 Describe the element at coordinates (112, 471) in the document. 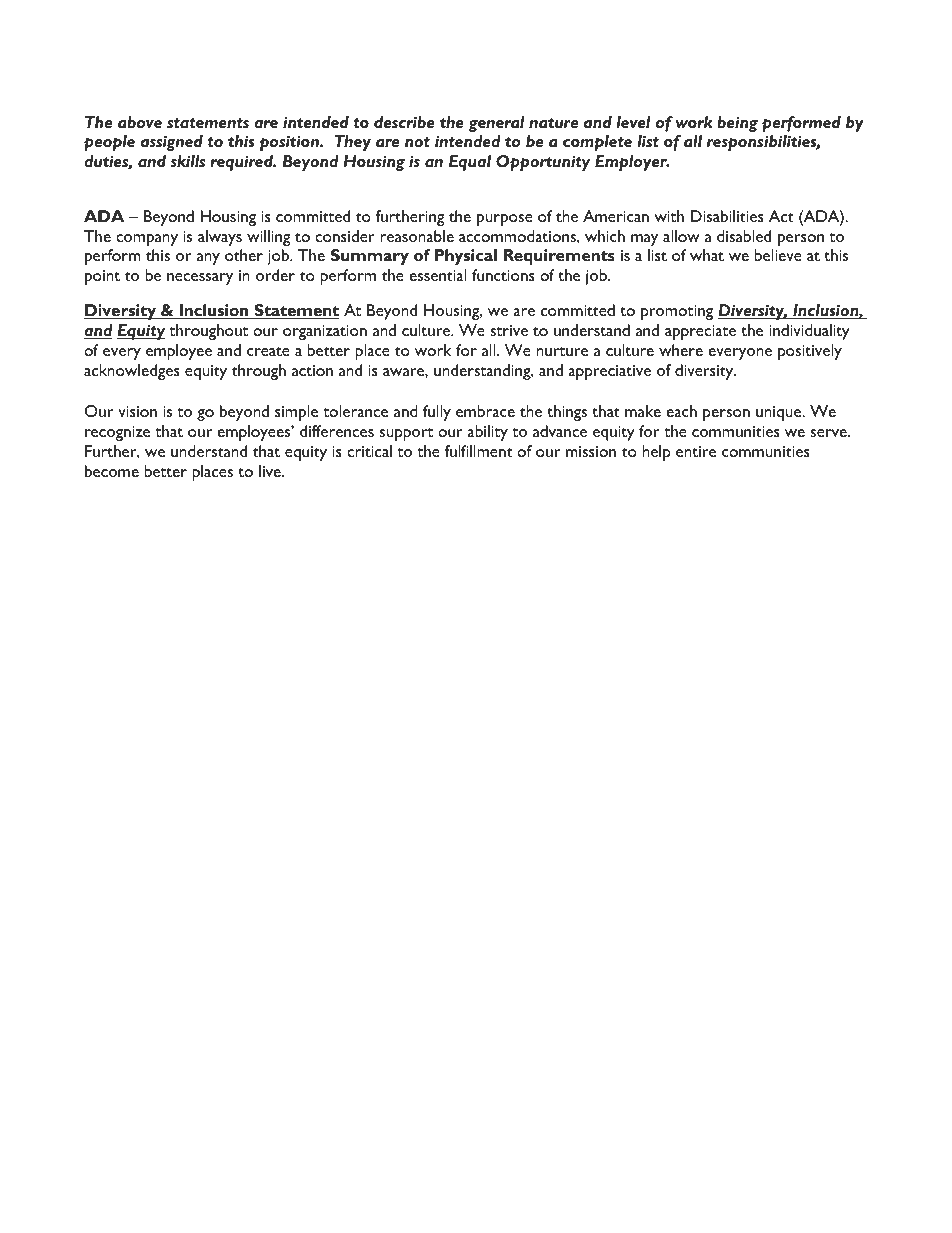

I see `become` at that location.
